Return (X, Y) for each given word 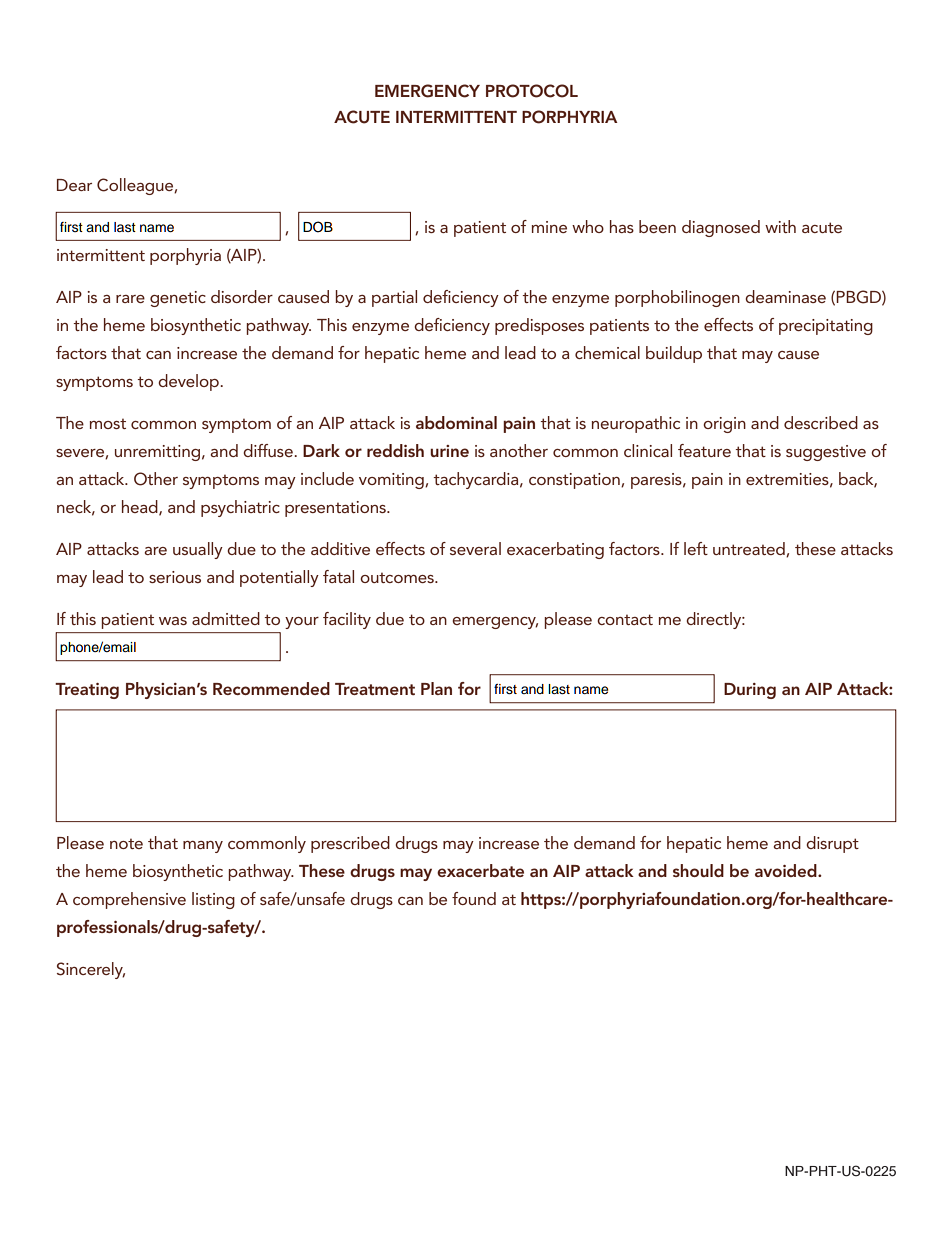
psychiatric (240, 508)
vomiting (392, 481)
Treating (87, 691)
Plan (436, 688)
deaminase (785, 296)
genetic (178, 299)
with (780, 226)
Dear (74, 185)
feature (704, 450)
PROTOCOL (532, 91)
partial (394, 298)
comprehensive (129, 900)
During (750, 691)
